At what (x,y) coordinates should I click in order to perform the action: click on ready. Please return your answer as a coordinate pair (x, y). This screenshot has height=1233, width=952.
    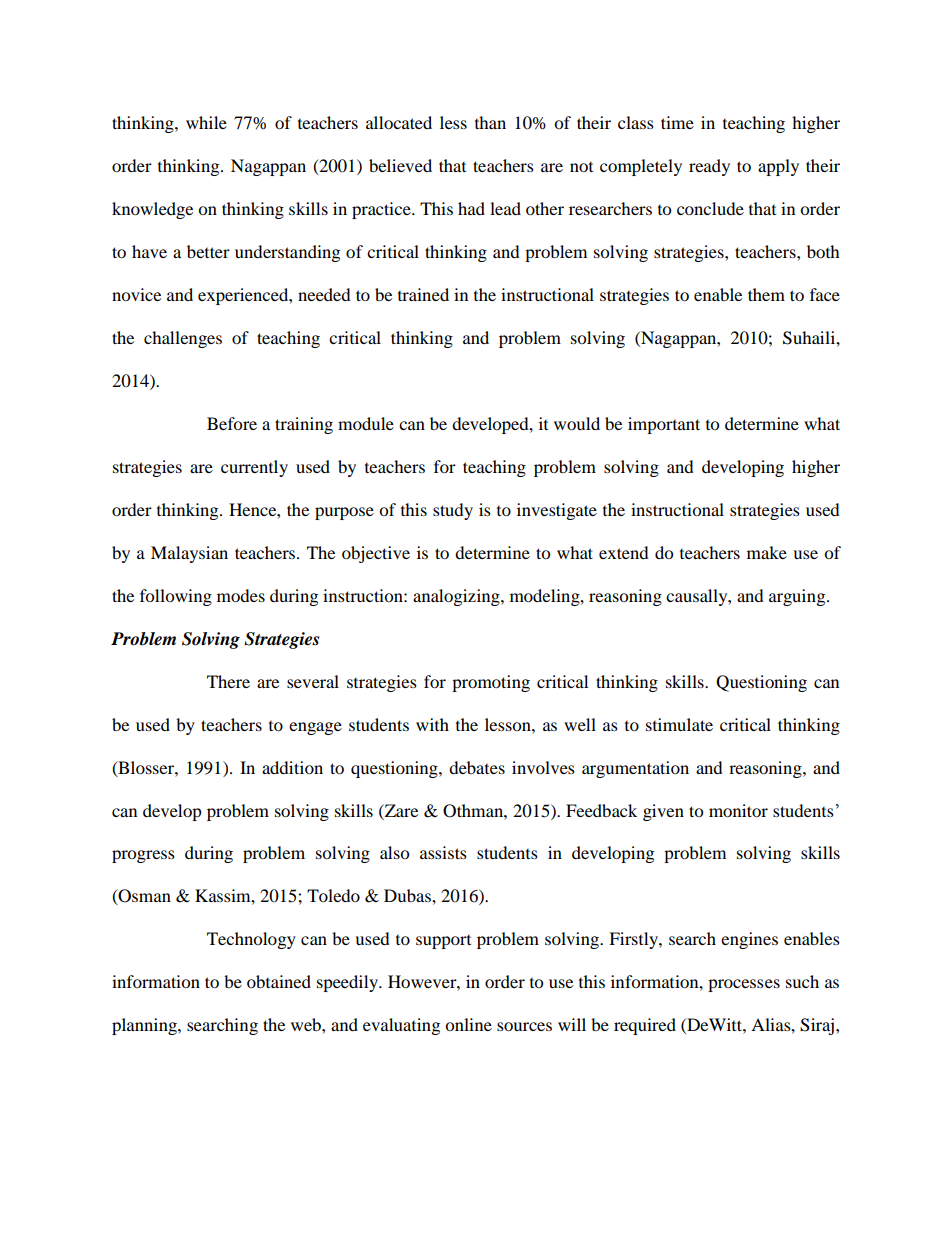
    Looking at the image, I should click on (709, 167).
